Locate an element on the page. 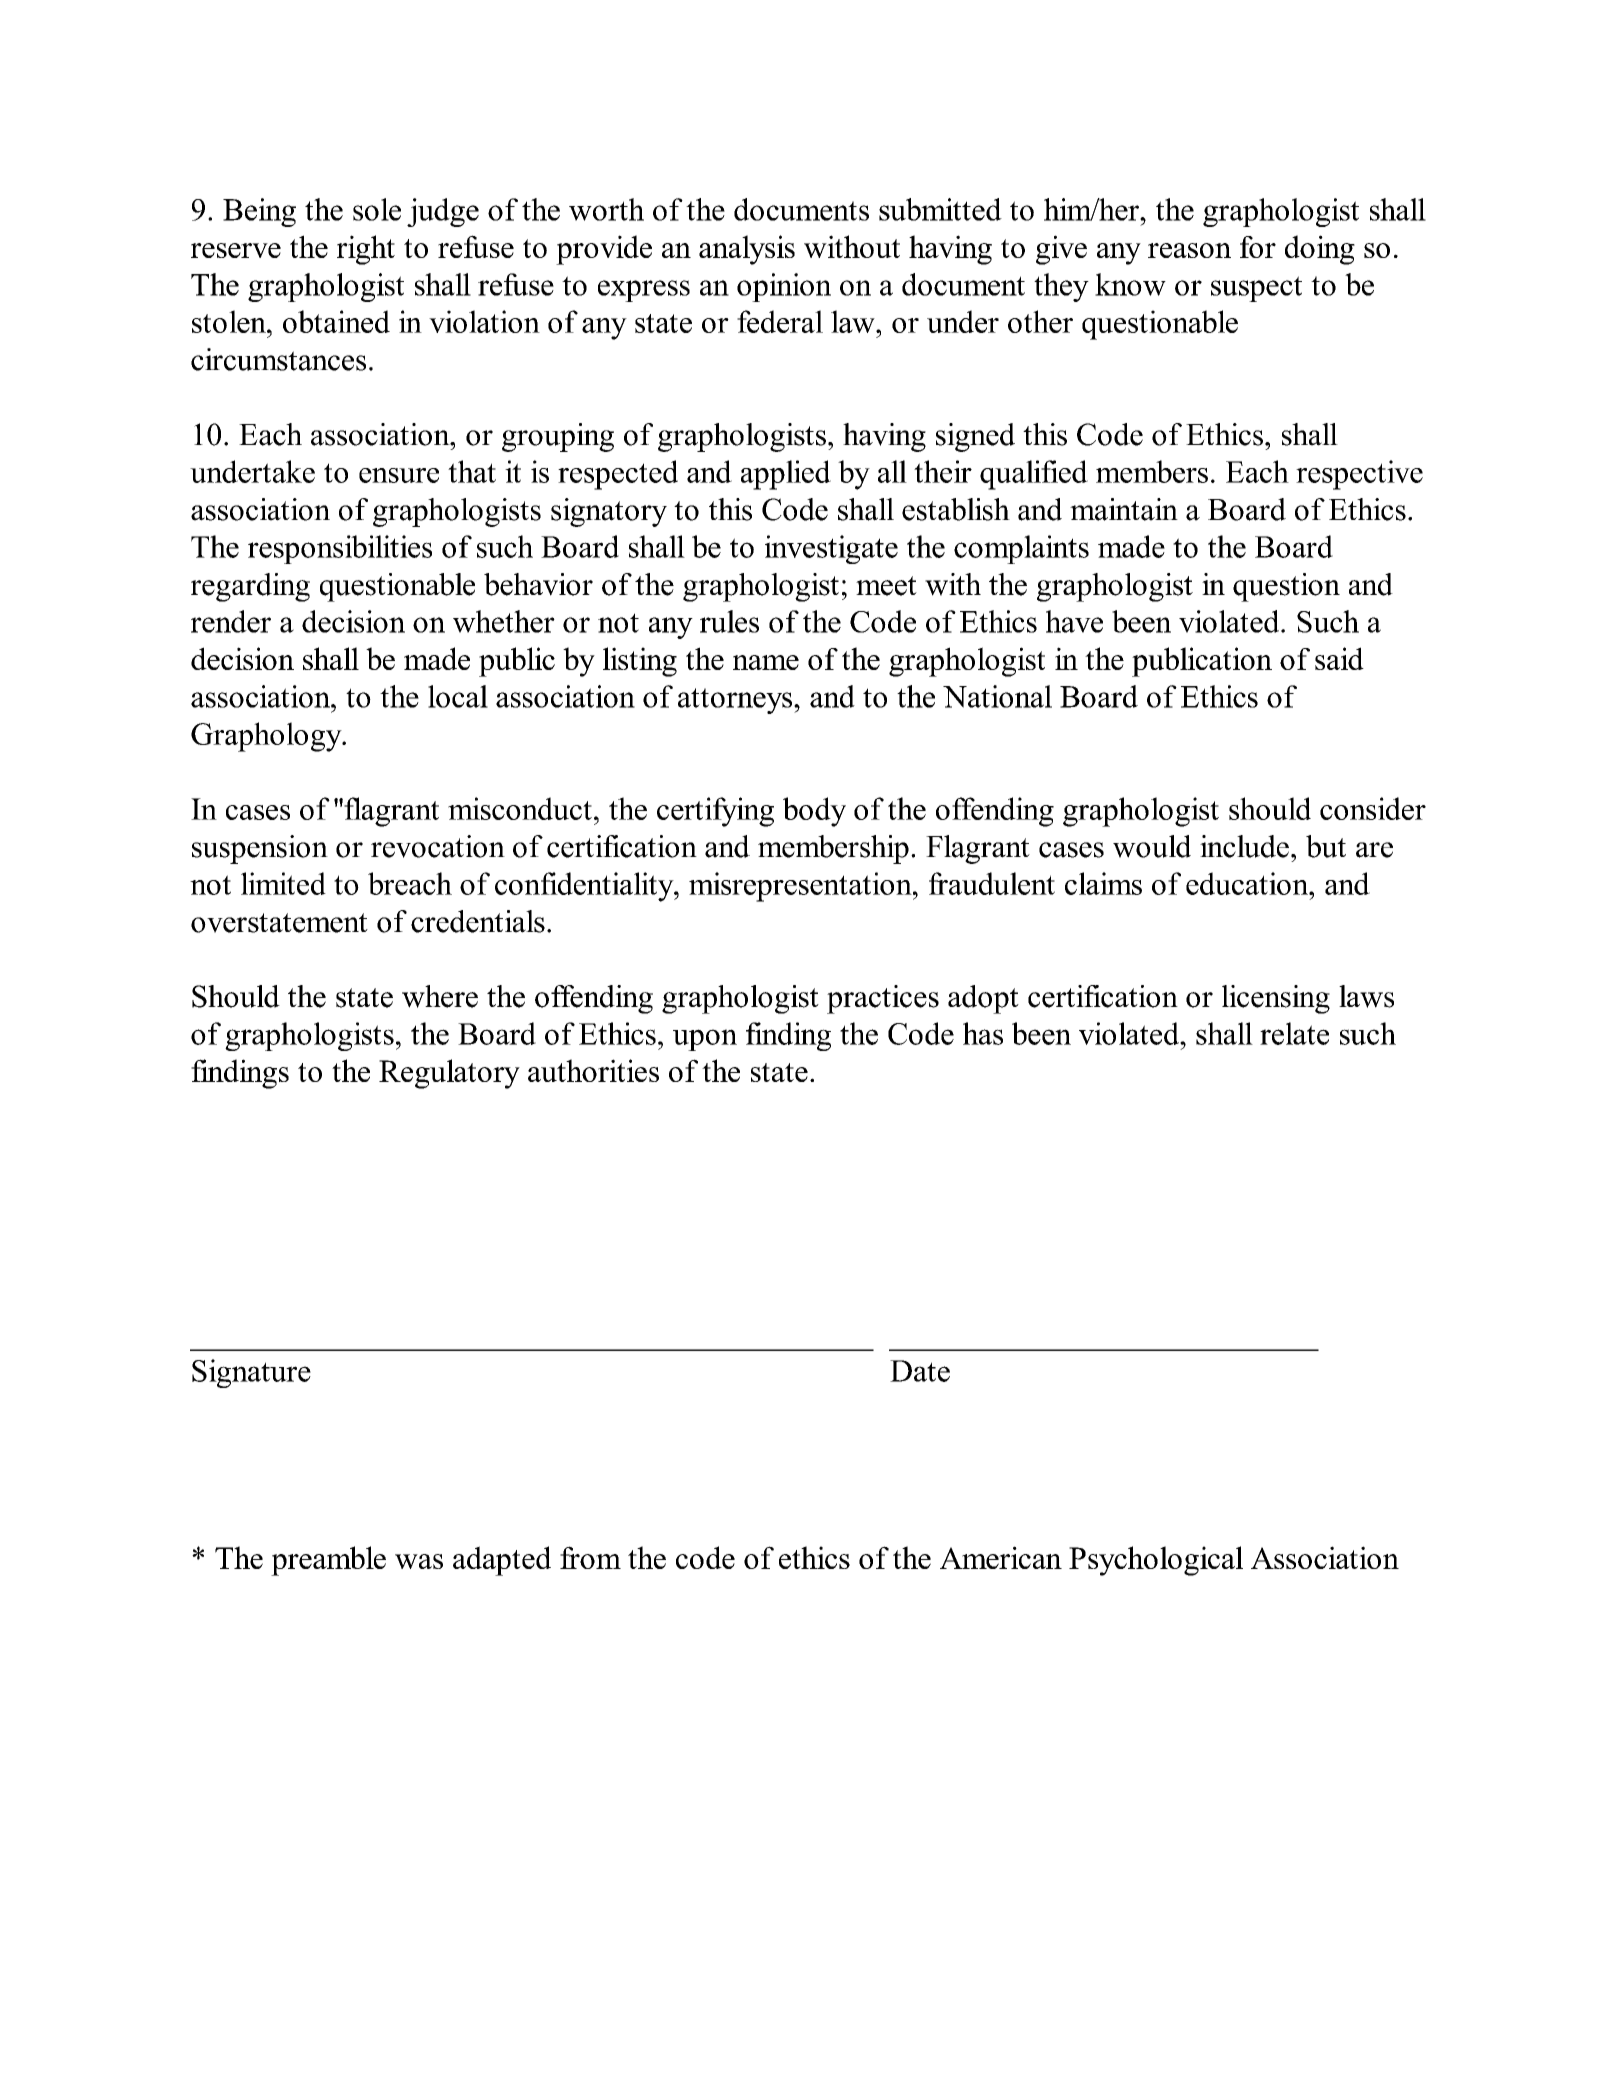 Image resolution: width=1619 pixels, height=2095 pixels. Regulatory is located at coordinates (449, 1074).
